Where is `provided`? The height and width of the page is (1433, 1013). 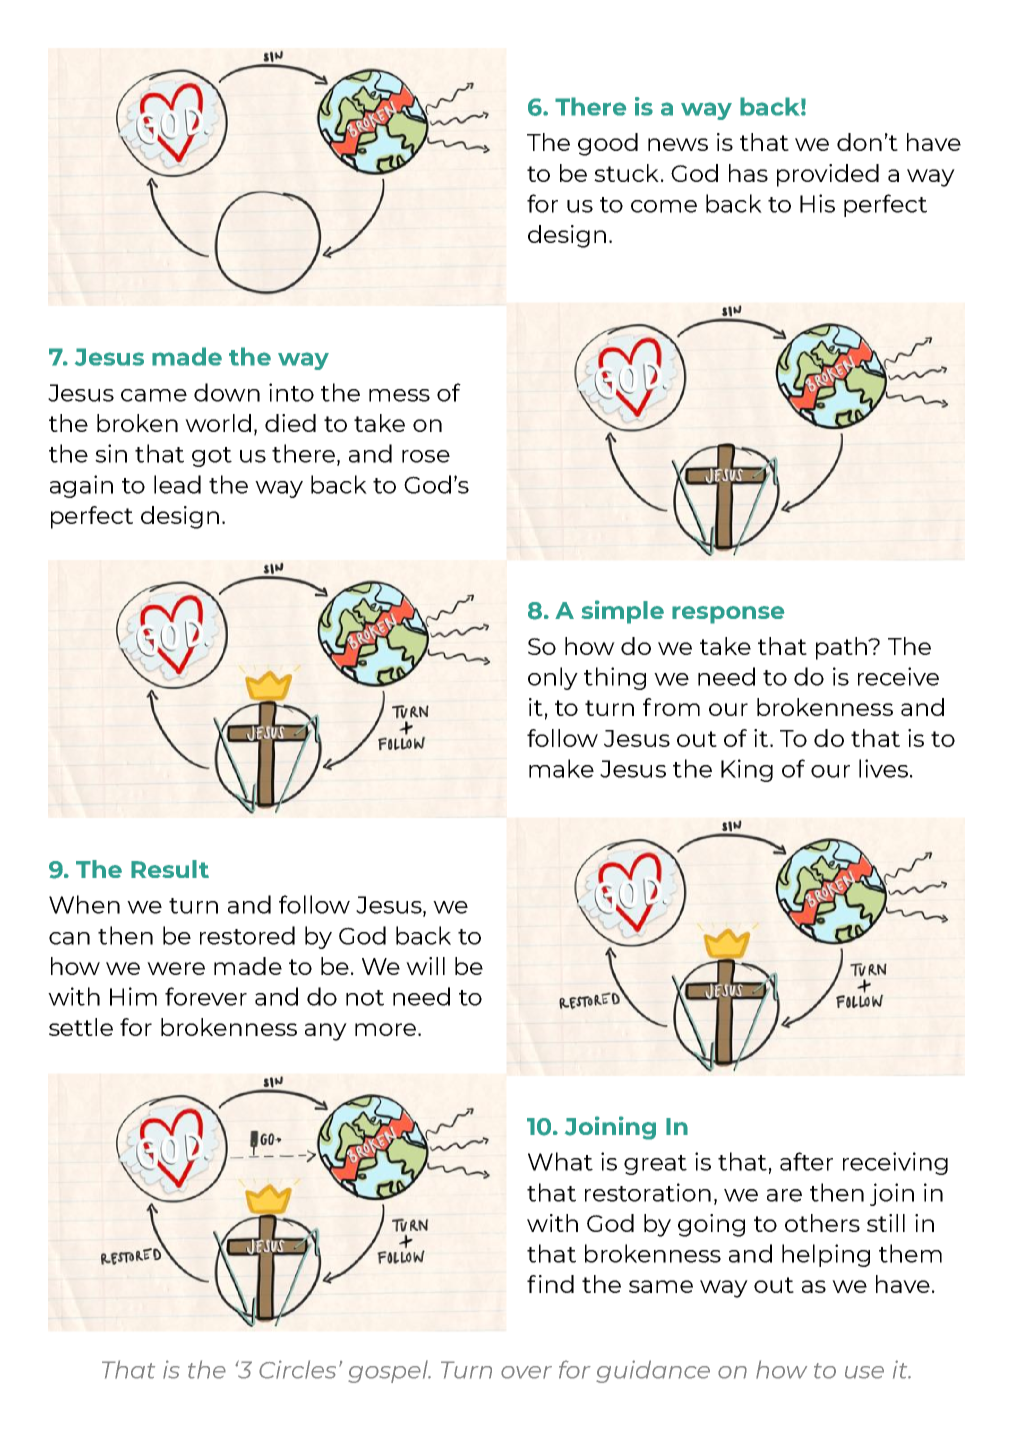 provided is located at coordinates (828, 175).
